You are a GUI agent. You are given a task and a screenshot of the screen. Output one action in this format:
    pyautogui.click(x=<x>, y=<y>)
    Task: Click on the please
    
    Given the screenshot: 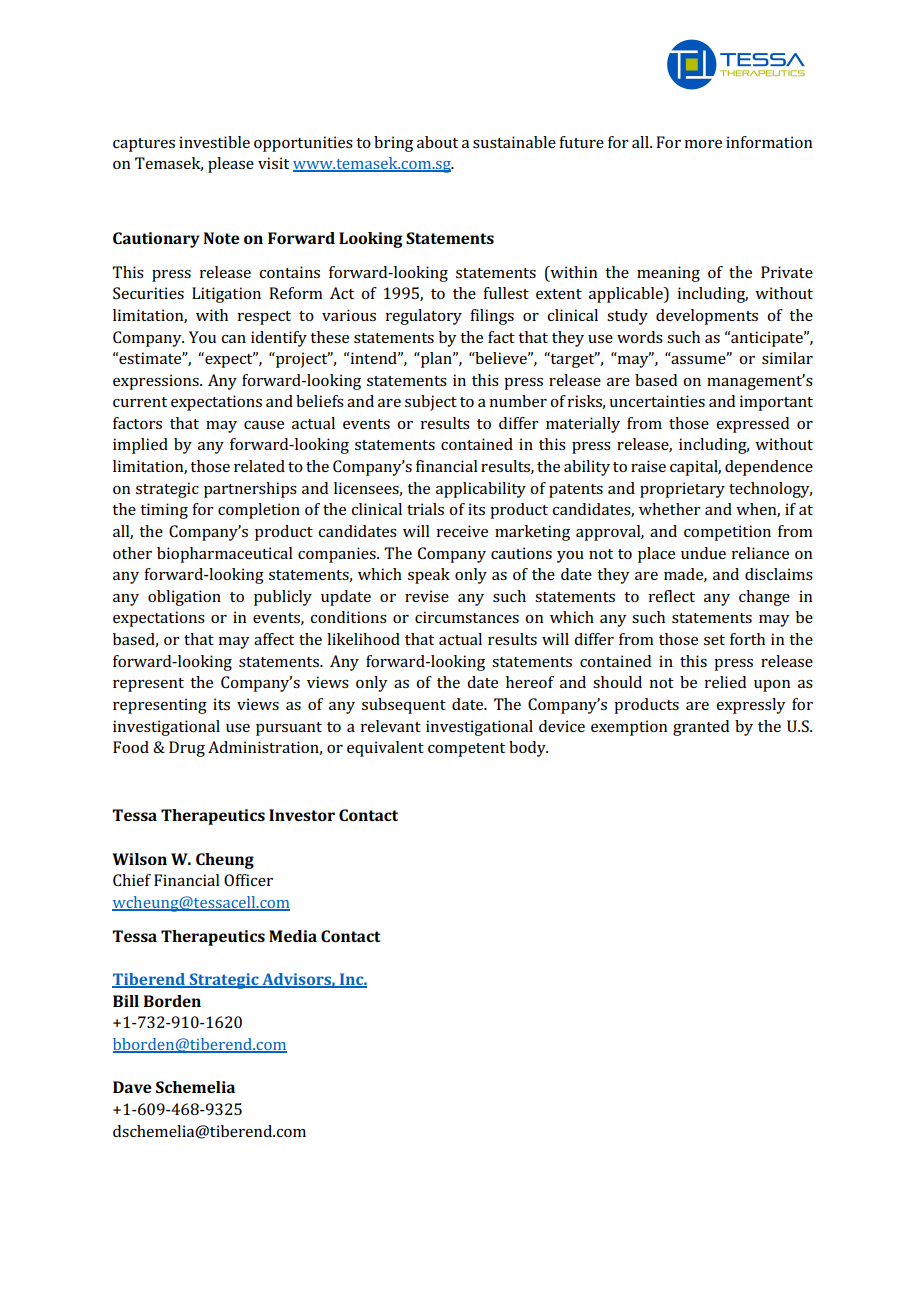 What is the action you would take?
    pyautogui.click(x=231, y=165)
